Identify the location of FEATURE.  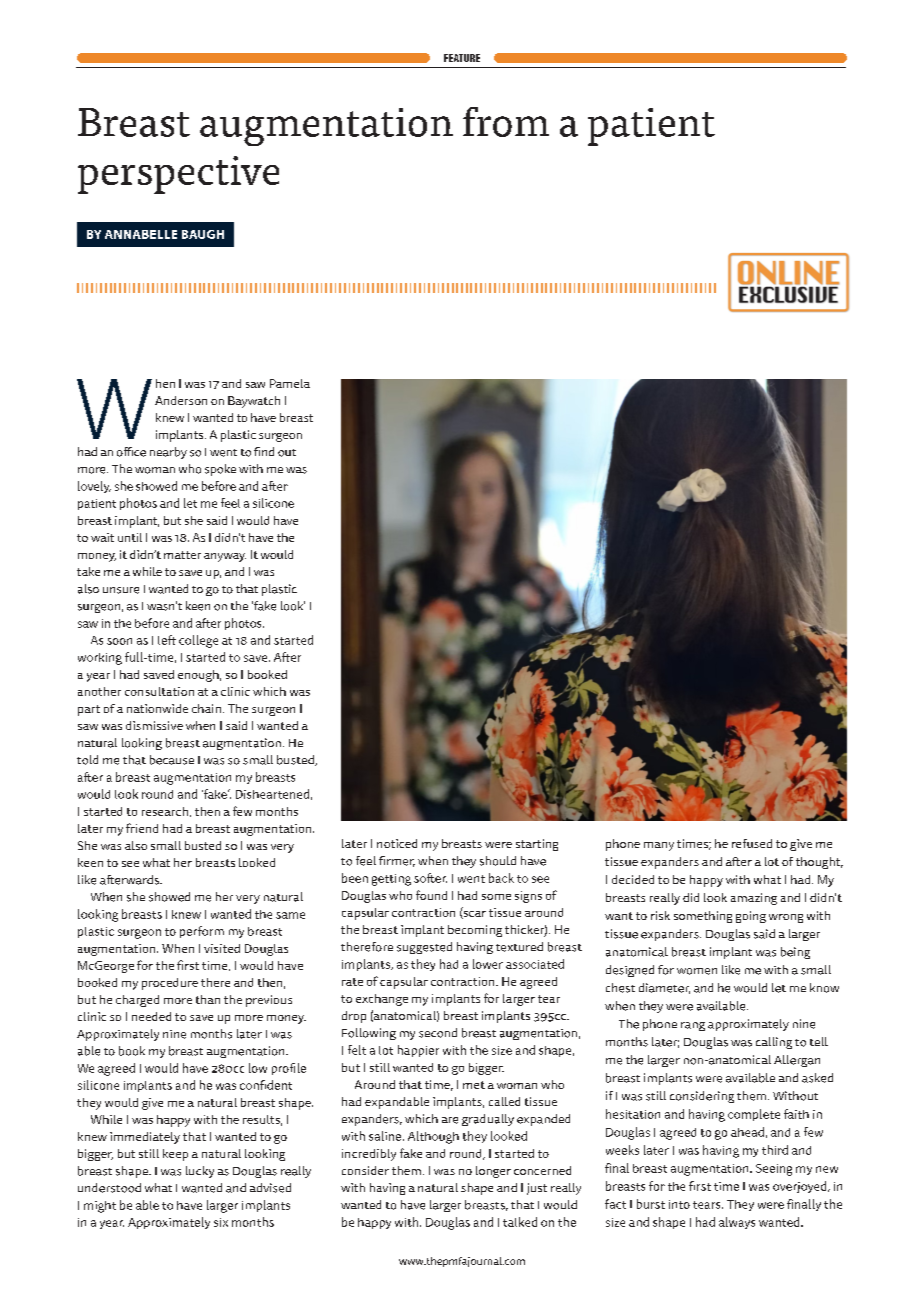
(462, 58).
